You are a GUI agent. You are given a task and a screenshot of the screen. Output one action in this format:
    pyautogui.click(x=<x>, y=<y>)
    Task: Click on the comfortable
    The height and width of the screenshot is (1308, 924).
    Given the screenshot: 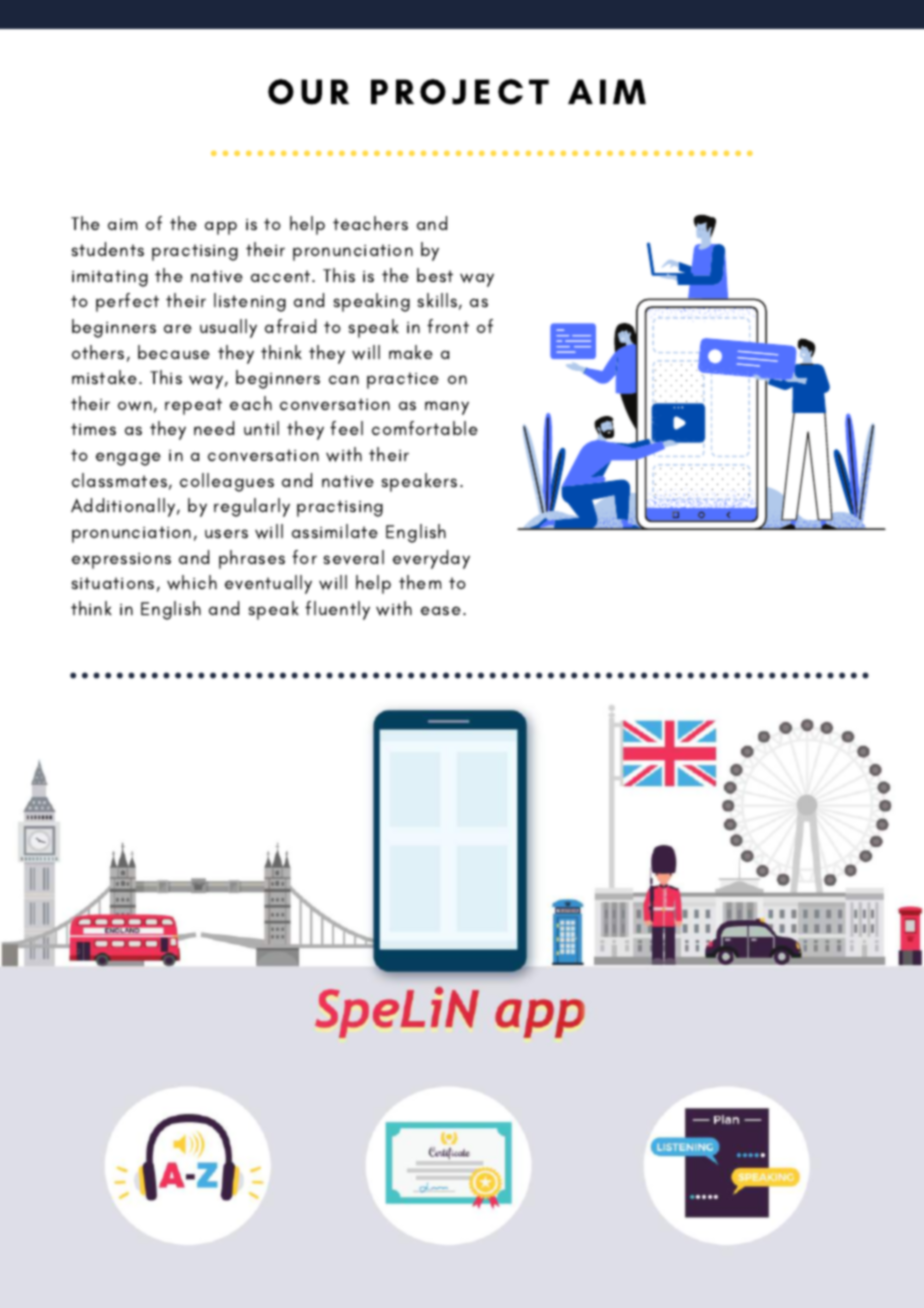 What is the action you would take?
    pyautogui.click(x=425, y=428)
